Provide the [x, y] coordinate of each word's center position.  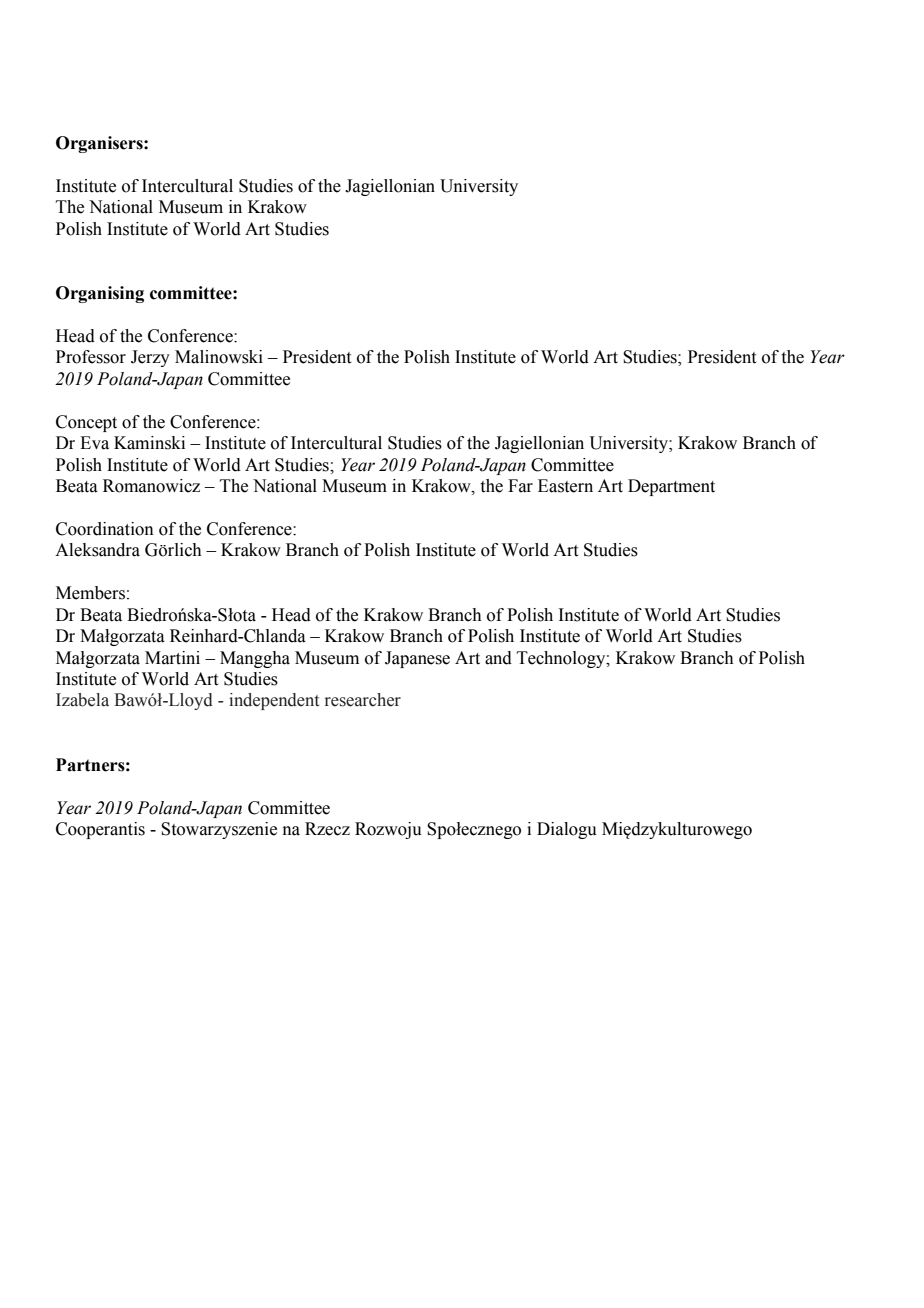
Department [671, 487]
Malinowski [219, 357]
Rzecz [327, 829]
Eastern [565, 486]
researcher [363, 700]
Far [520, 486]
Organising [100, 294]
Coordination [105, 529]
